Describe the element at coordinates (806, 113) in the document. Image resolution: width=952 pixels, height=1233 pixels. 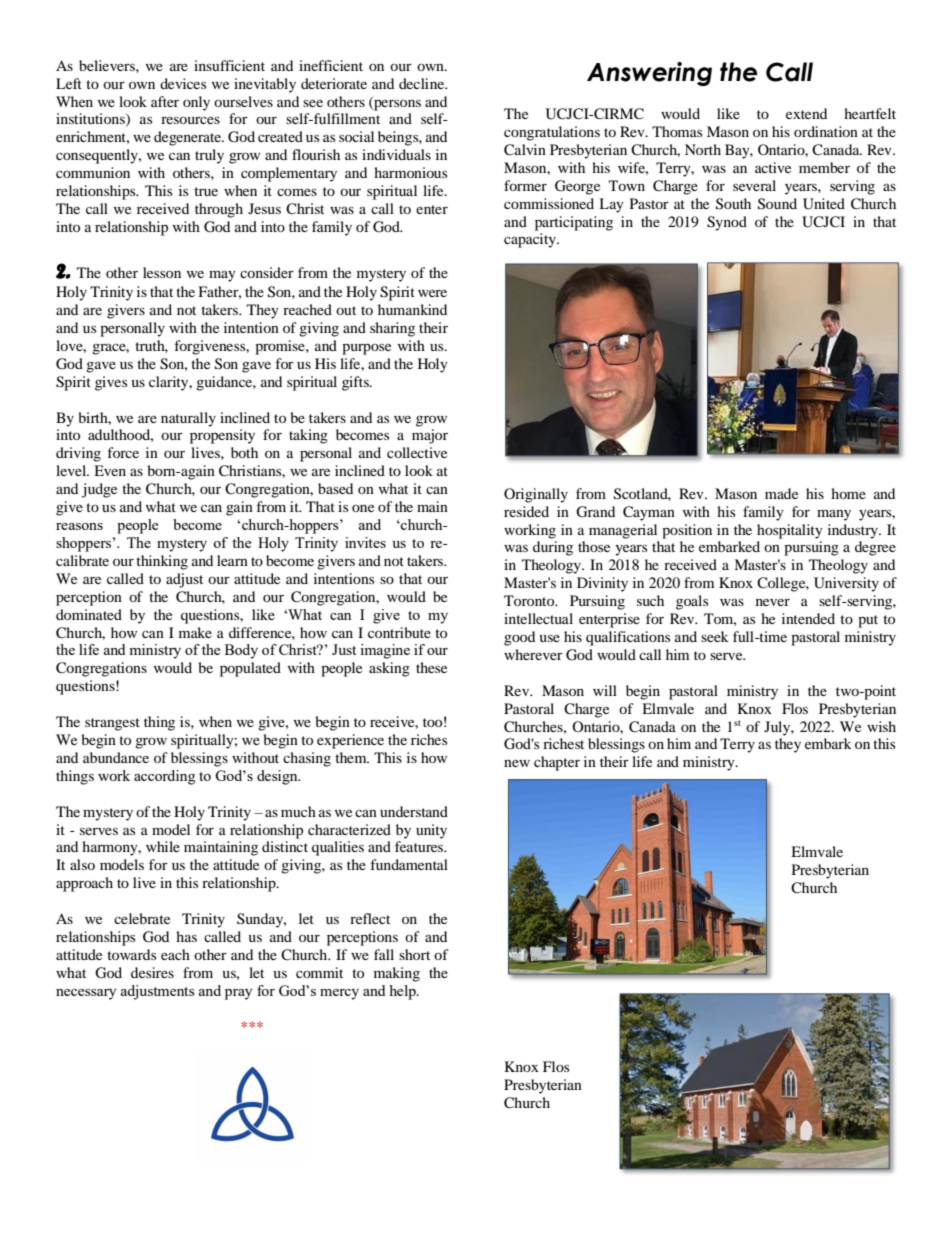
I see `extend` at that location.
